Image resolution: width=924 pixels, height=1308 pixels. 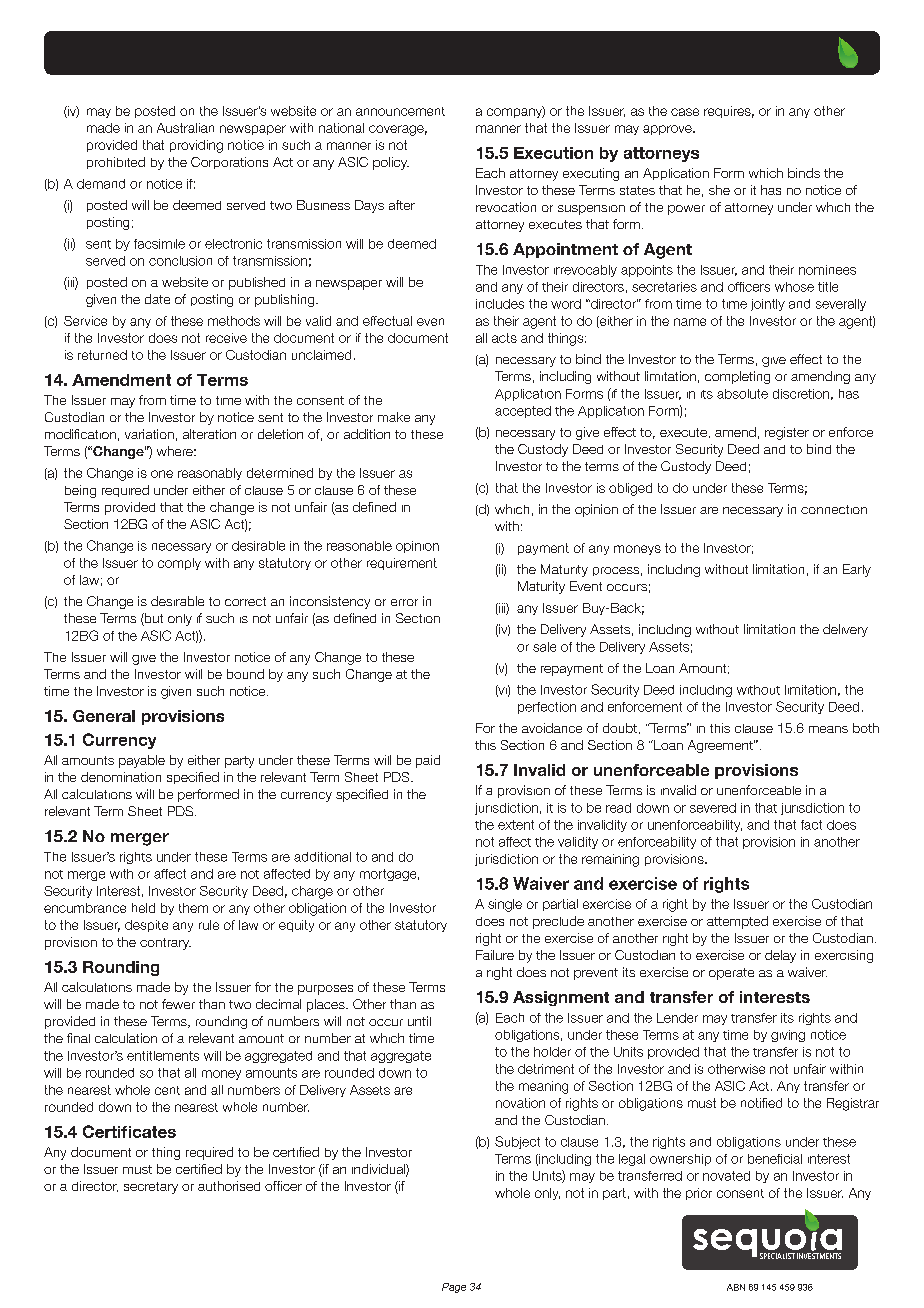 I want to click on fewer, so click(x=178, y=1004).
